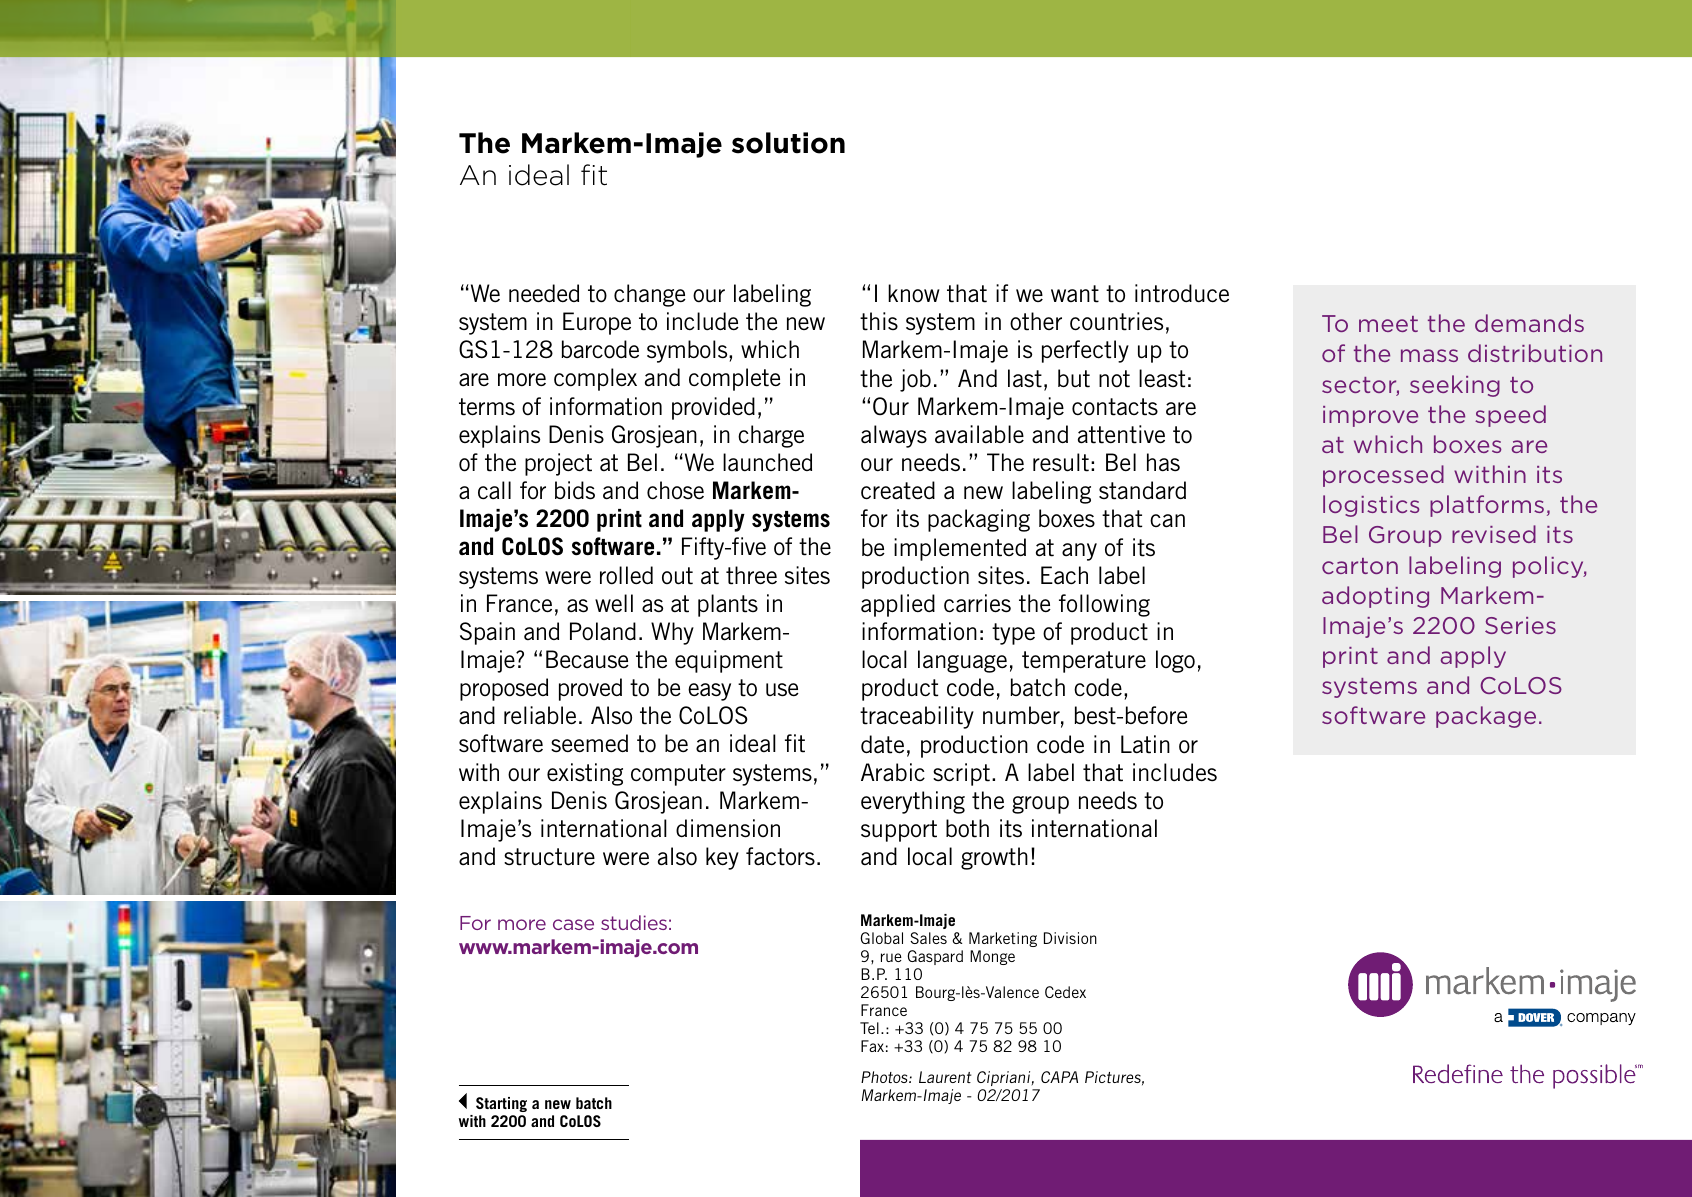  Describe the element at coordinates (1375, 597) in the image. I see `adopting` at that location.
